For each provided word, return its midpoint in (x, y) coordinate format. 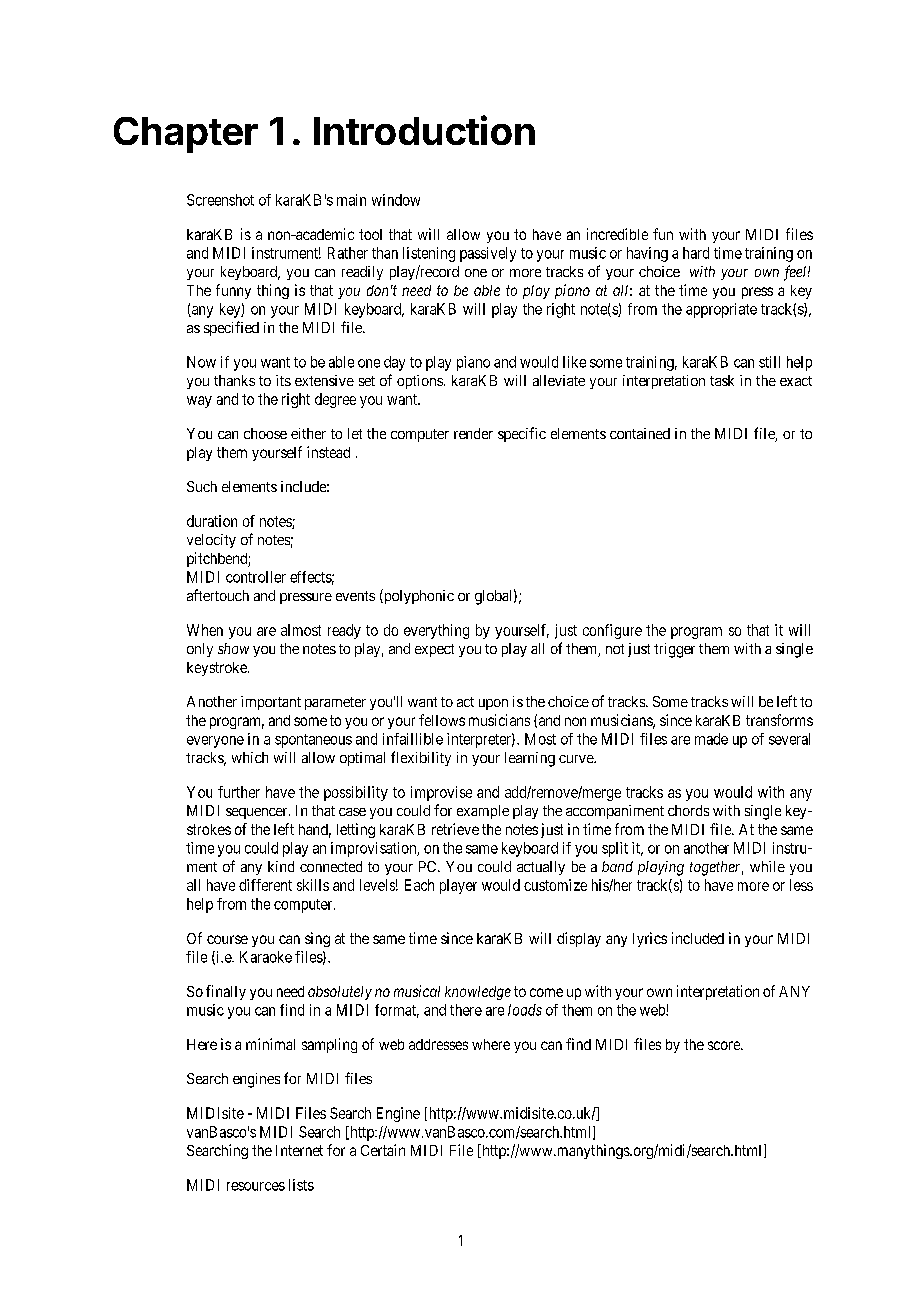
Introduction (424, 130)
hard (696, 253)
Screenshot (220, 200)
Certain (383, 1150)
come (546, 992)
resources (256, 1186)
